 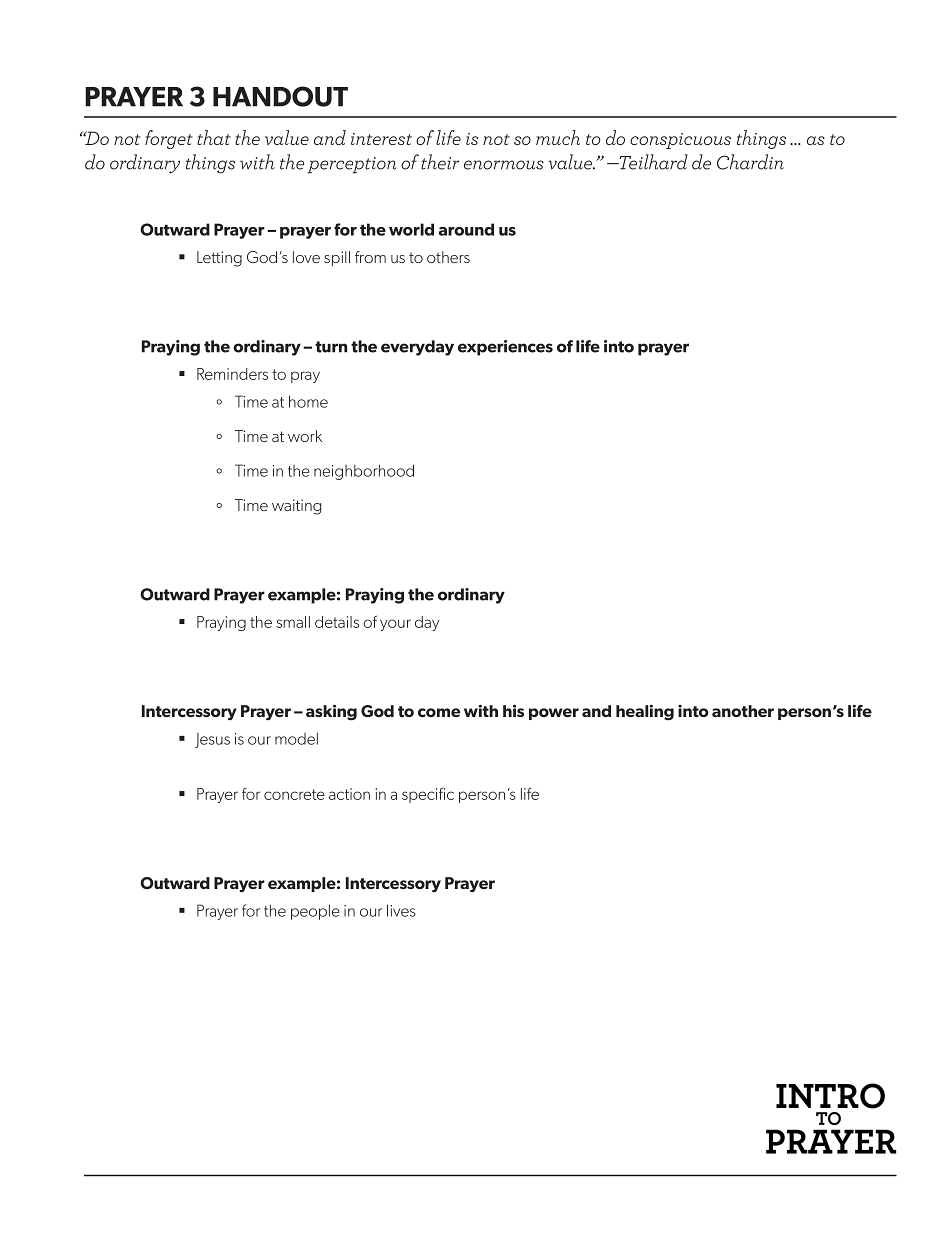 What do you see at coordinates (680, 141) in the screenshot?
I see `conspicuous` at bounding box center [680, 141].
